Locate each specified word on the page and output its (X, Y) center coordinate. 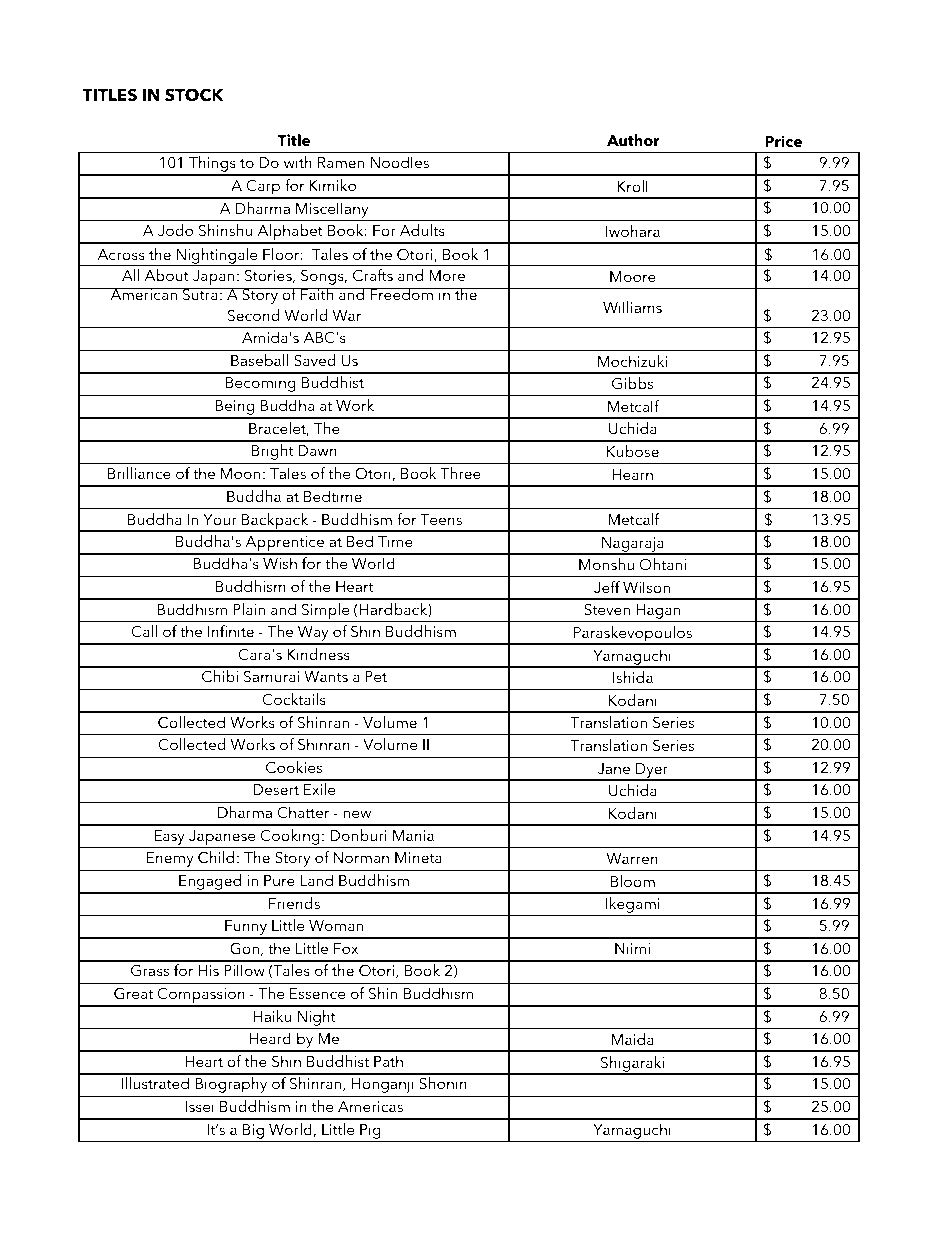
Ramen (341, 162)
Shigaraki (633, 1065)
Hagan (658, 613)
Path (388, 1061)
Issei (199, 1106)
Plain (249, 609)
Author (633, 140)
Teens (441, 519)
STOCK (194, 95)
